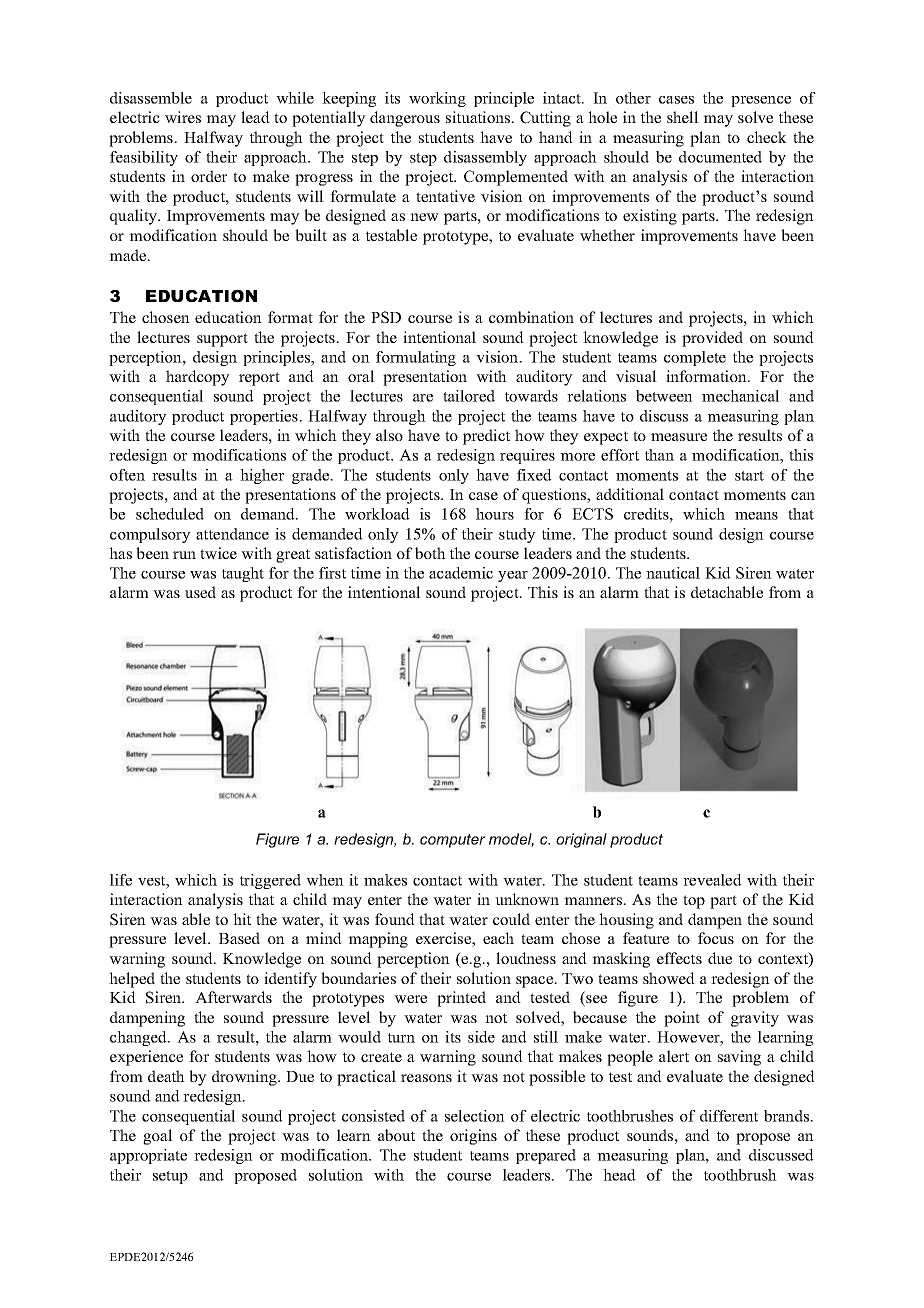 Image resolution: width=924 pixels, height=1308 pixels. Describe the element at coordinates (158, 1137) in the screenshot. I see `goal` at that location.
